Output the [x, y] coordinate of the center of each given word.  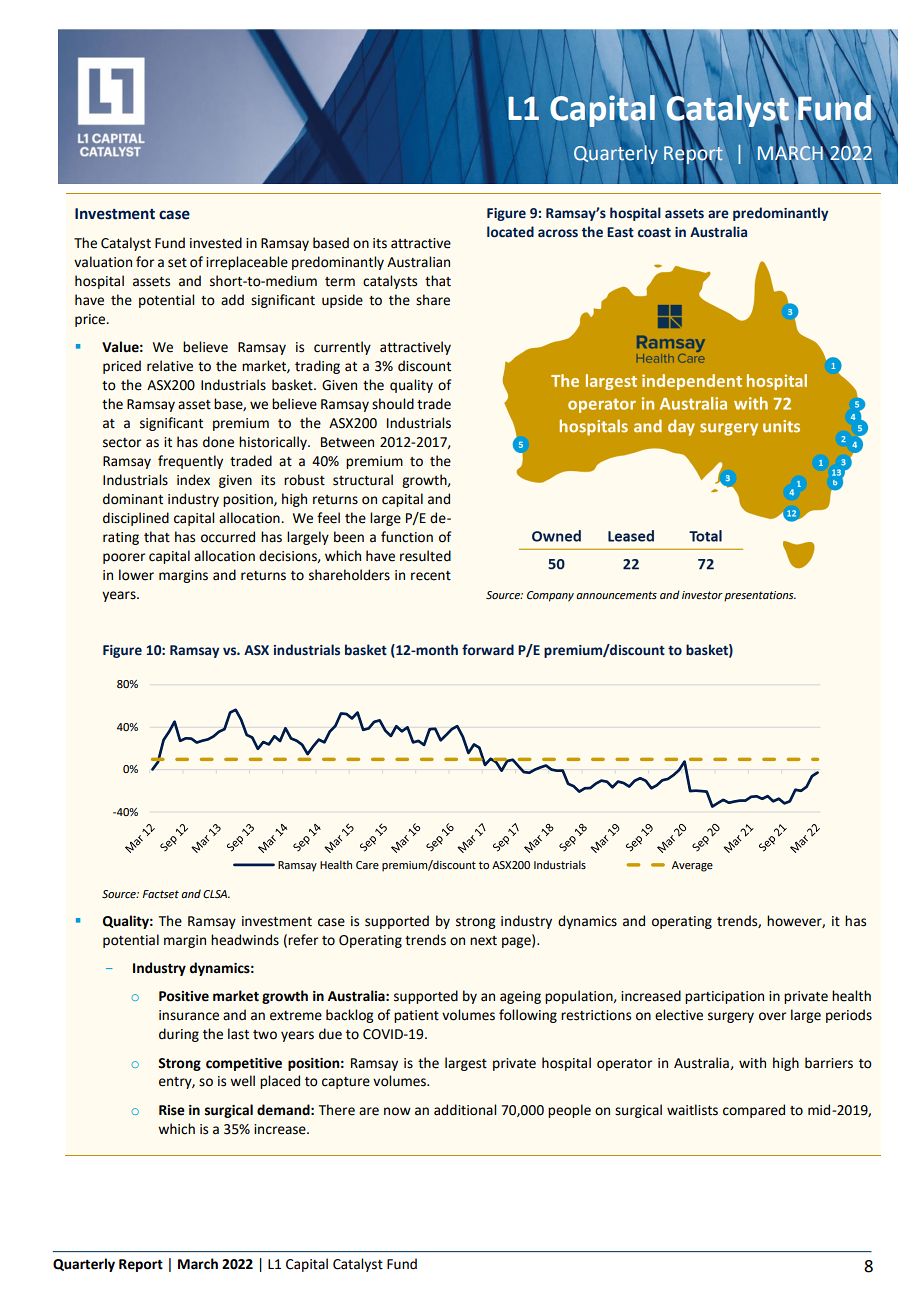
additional [465, 1110]
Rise [172, 1110]
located [510, 232]
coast [654, 233]
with [752, 1063]
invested [216, 243]
